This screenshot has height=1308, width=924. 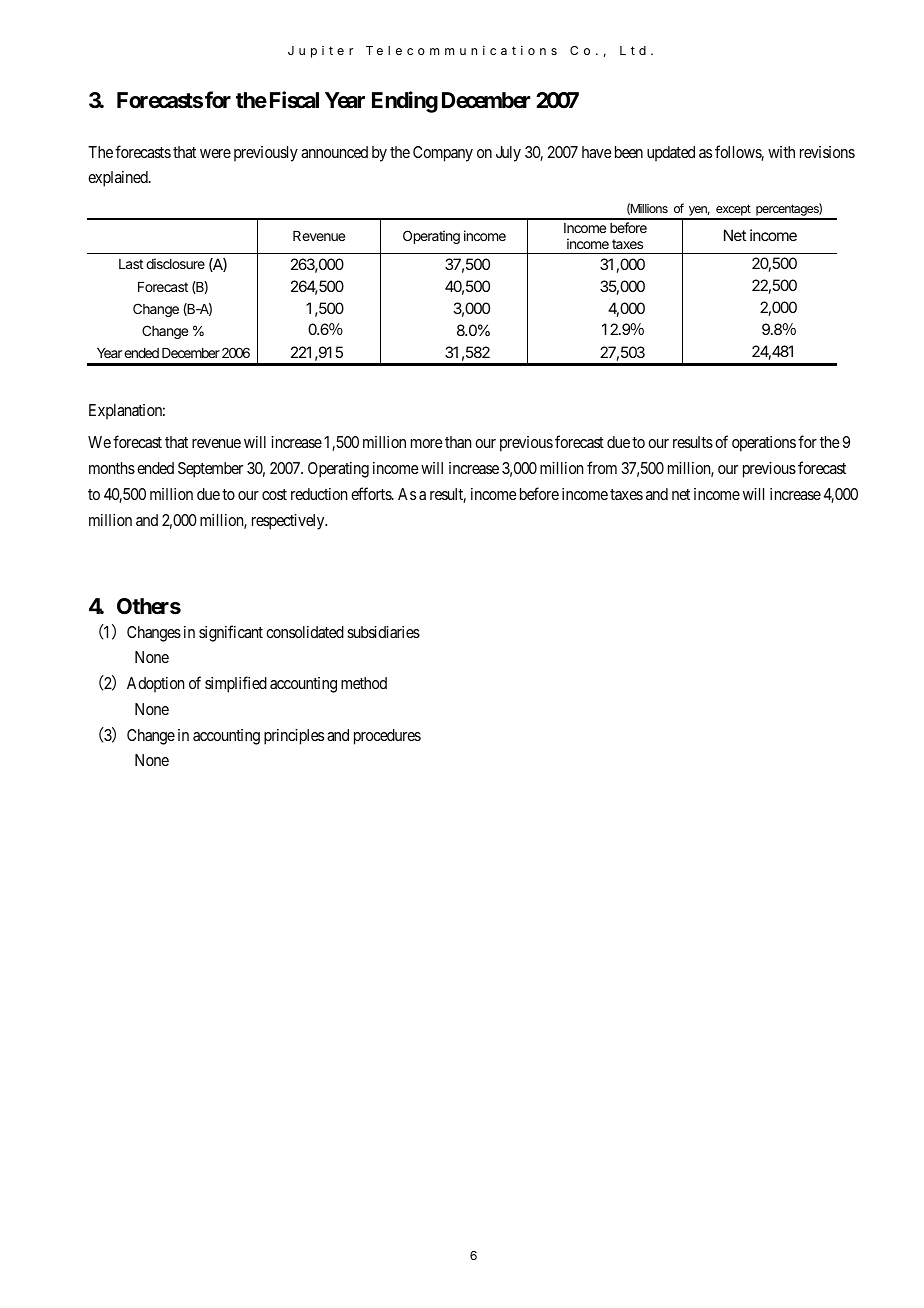 What do you see at coordinates (210, 470) in the screenshot?
I see `September` at bounding box center [210, 470].
